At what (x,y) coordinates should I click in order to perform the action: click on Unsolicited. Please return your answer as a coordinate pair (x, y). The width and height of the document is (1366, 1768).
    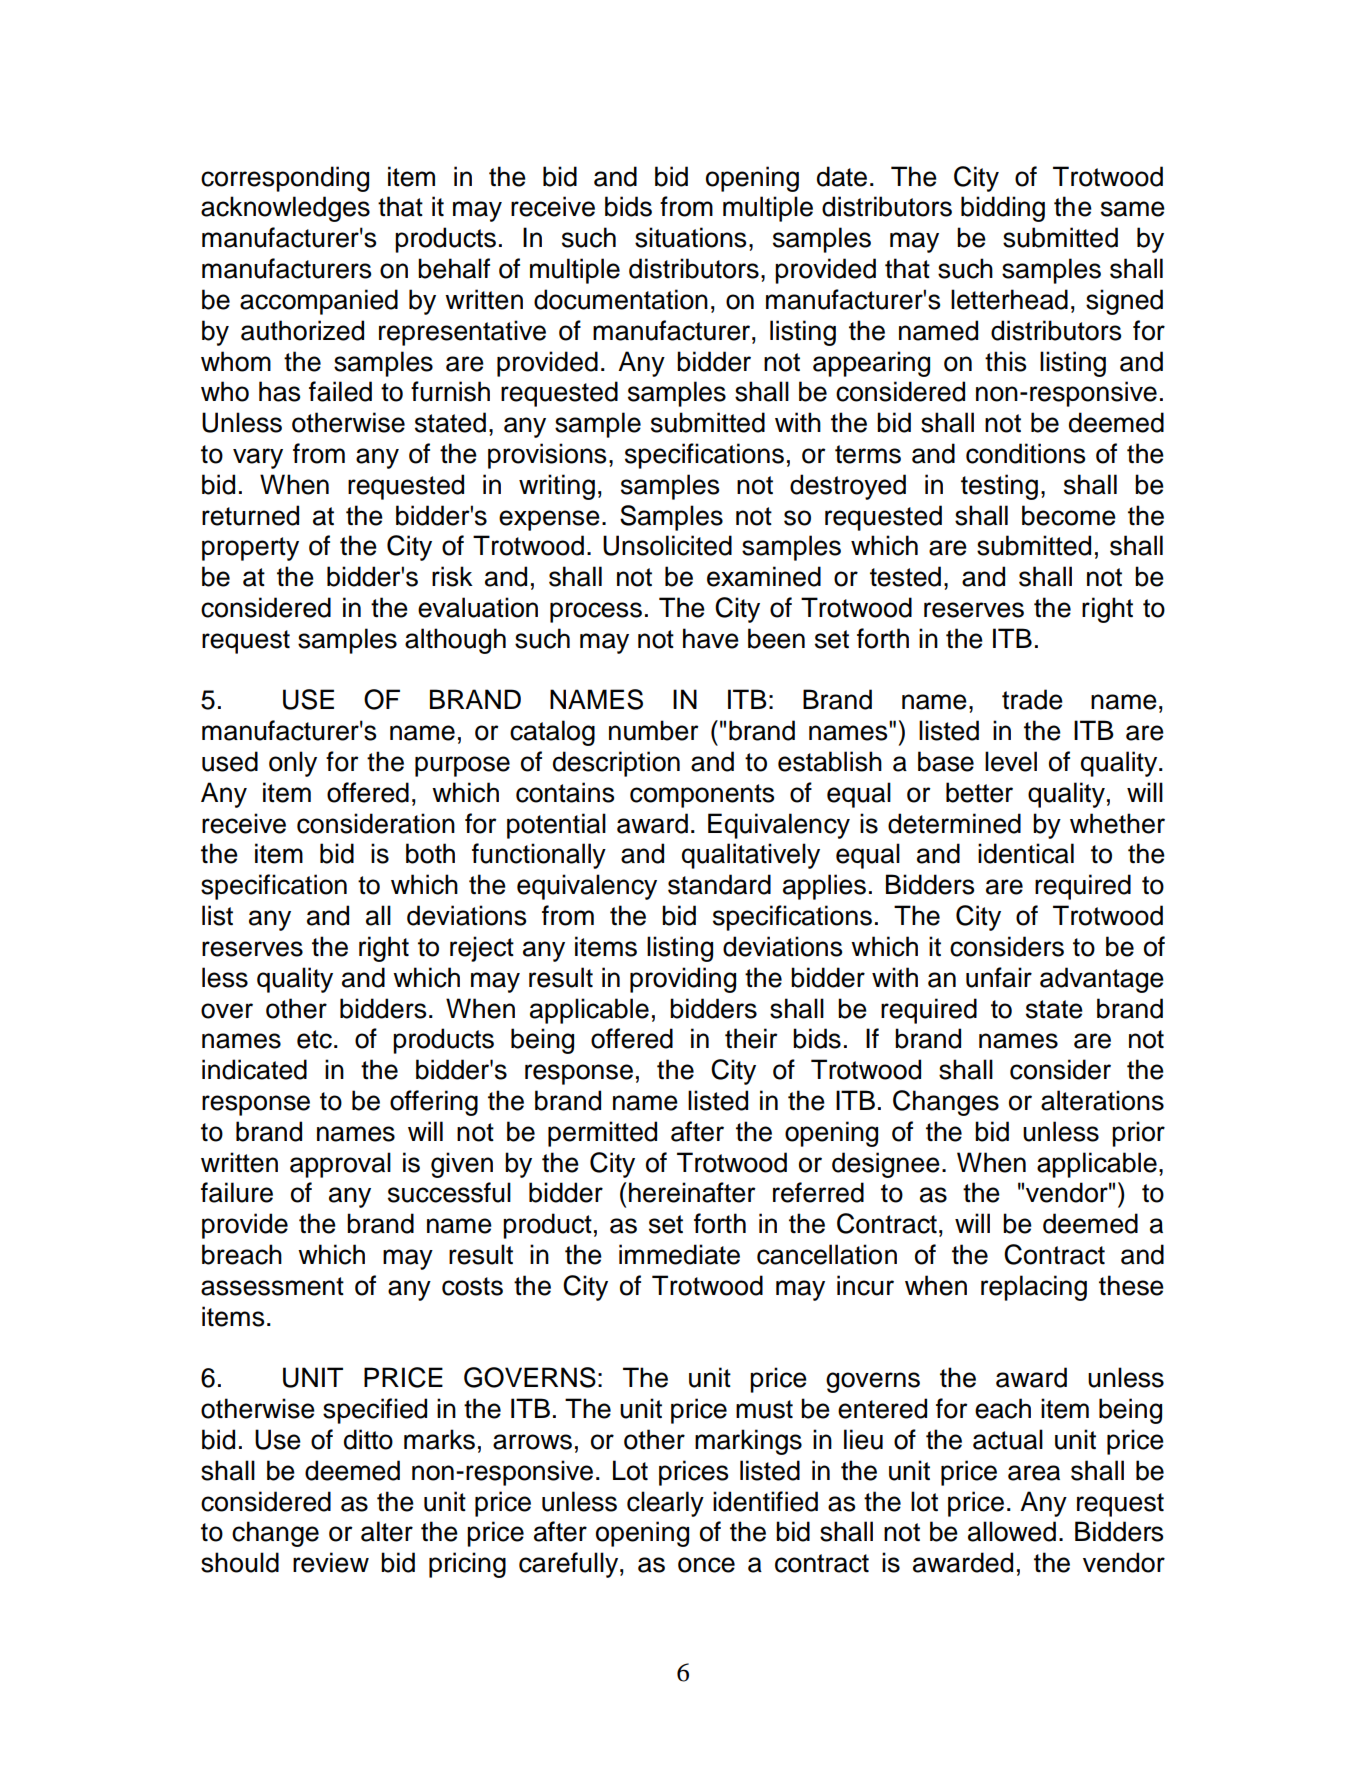
    Looking at the image, I should click on (667, 545).
